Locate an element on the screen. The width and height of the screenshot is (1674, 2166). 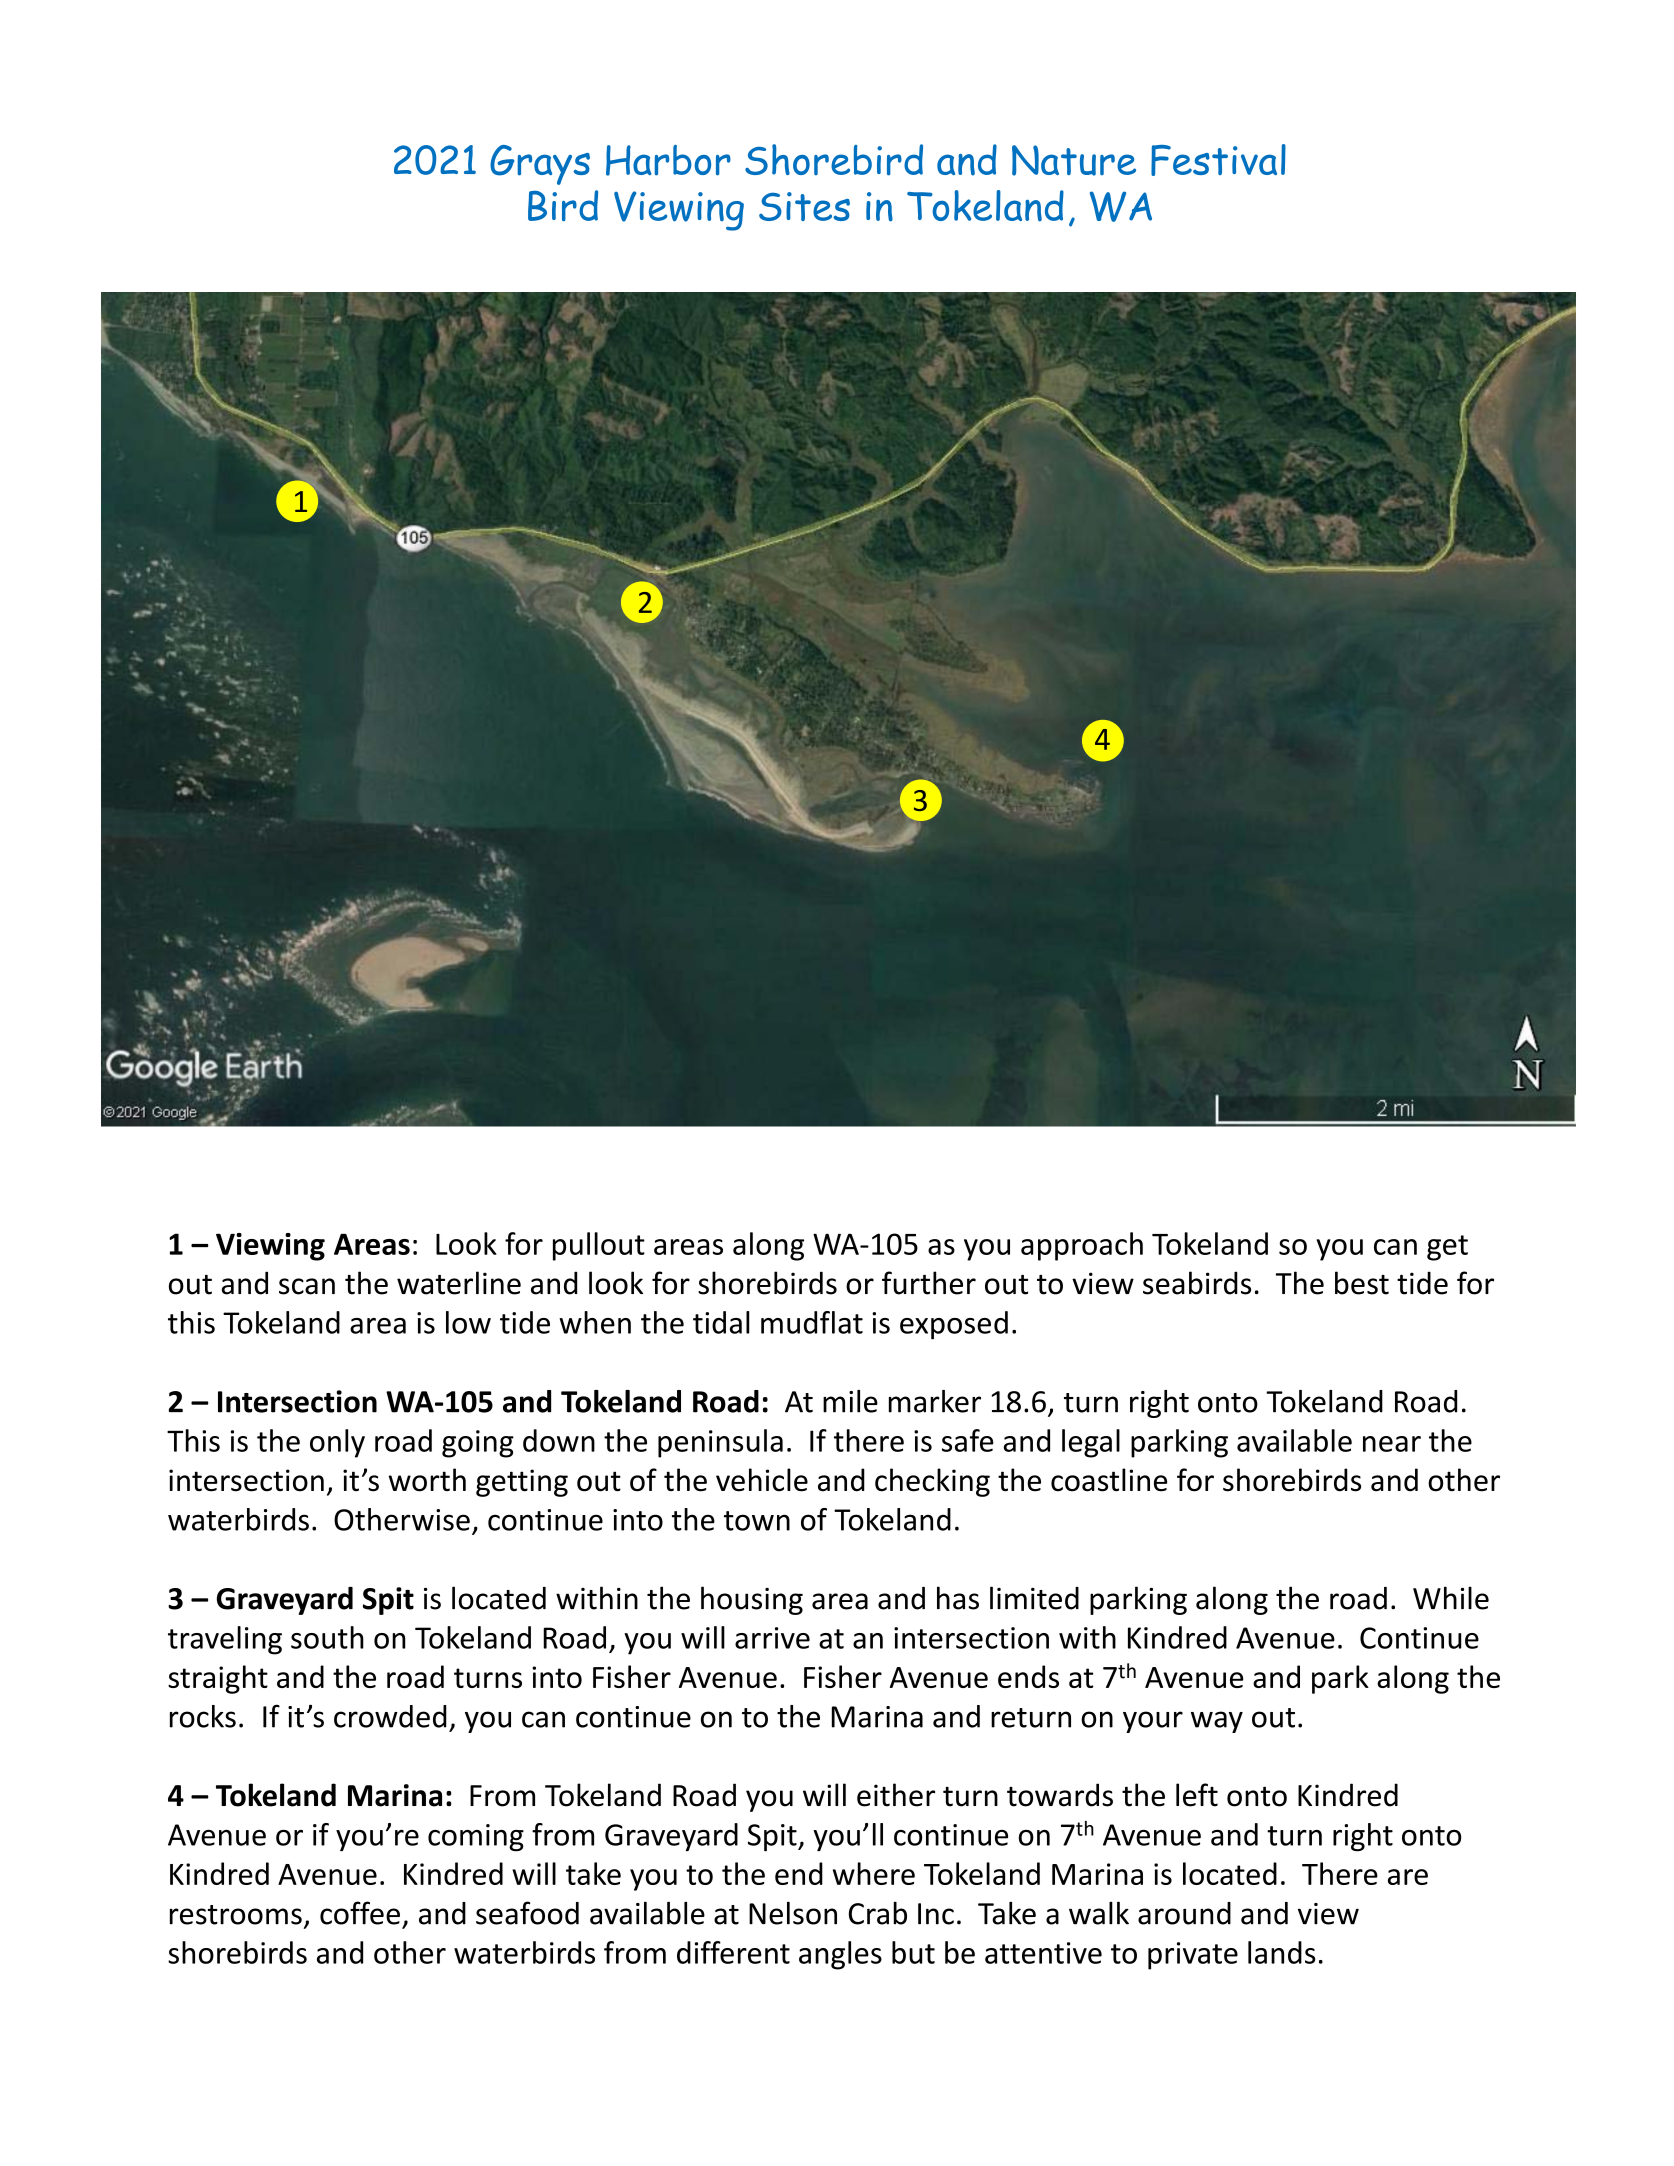
Sites is located at coordinates (804, 206).
